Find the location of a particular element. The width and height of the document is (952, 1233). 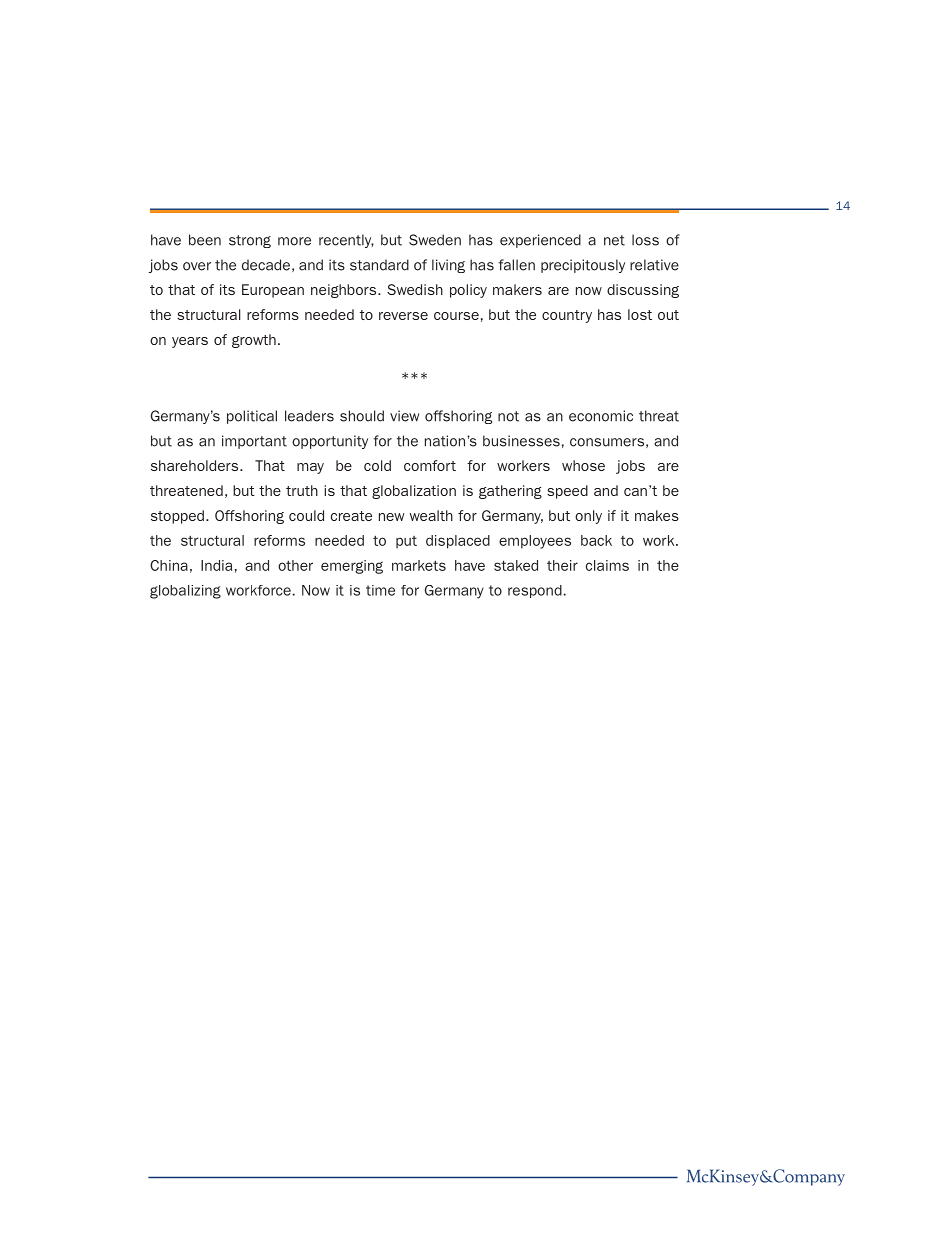

globalization is located at coordinates (414, 492).
